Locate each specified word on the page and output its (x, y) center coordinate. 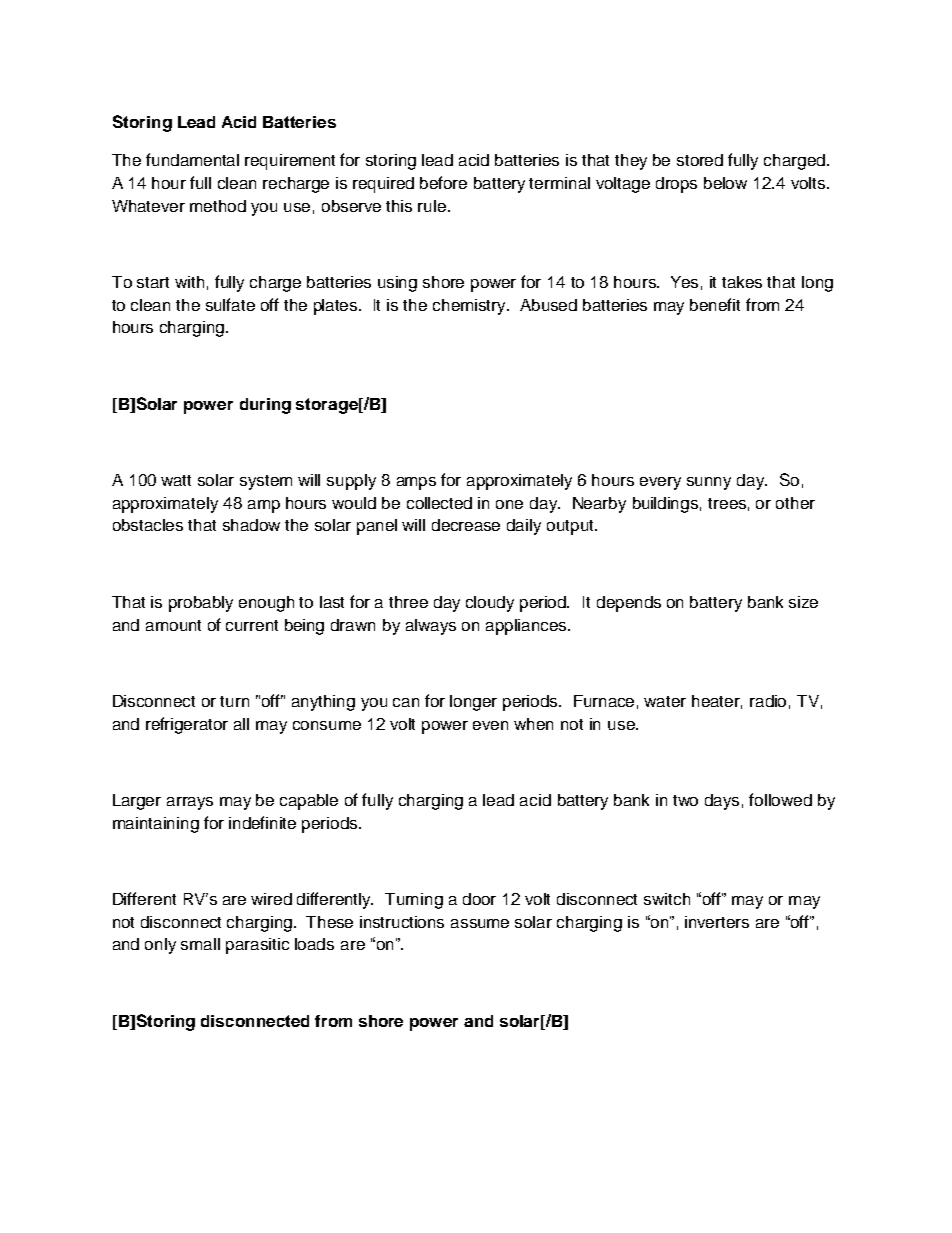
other (795, 503)
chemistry (470, 307)
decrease (466, 525)
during (265, 406)
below (725, 183)
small (200, 944)
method (218, 206)
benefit (715, 304)
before (443, 182)
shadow (251, 525)
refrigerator (187, 725)
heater (717, 702)
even (490, 725)
